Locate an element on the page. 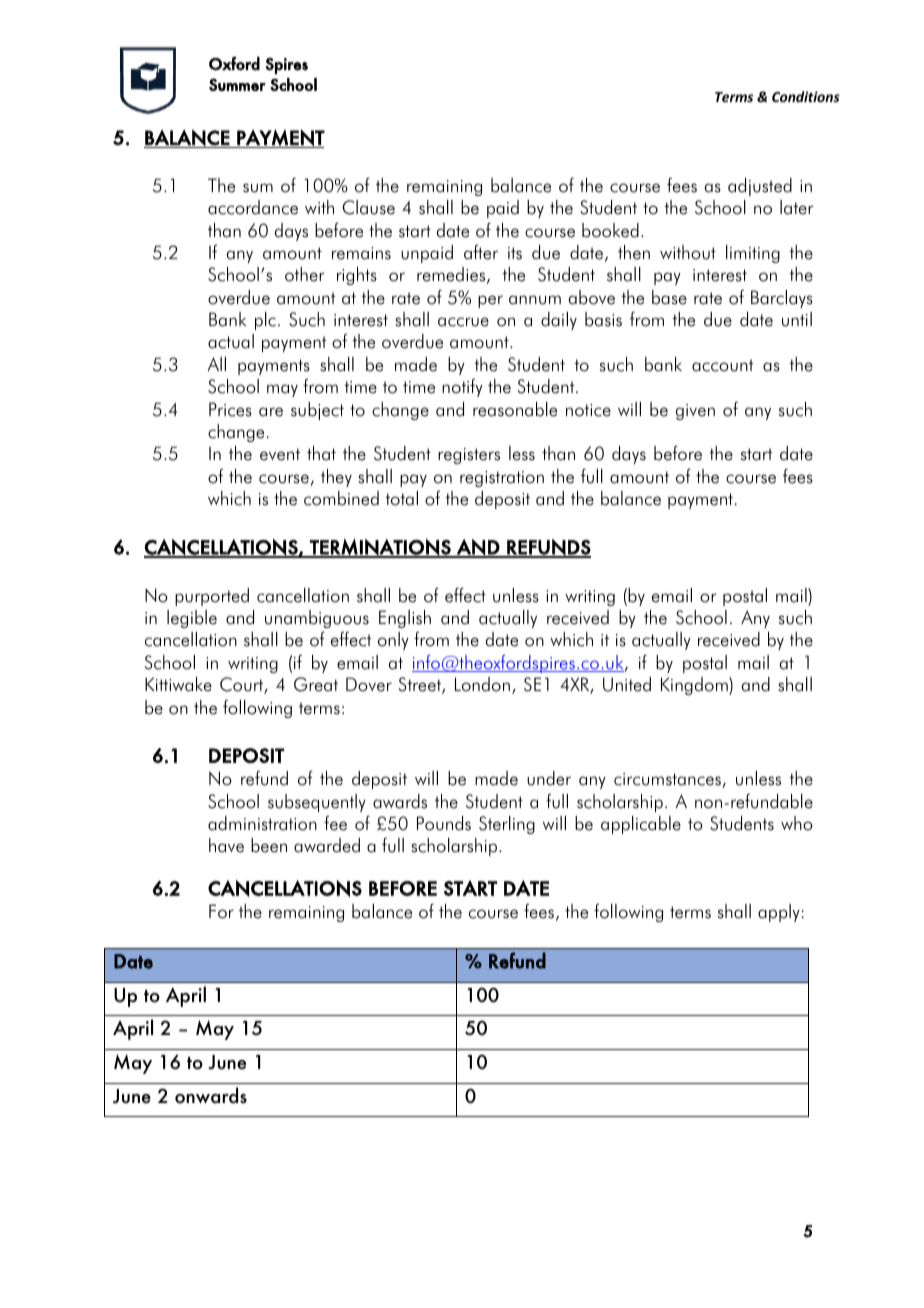 This image has width=924, height=1308. after is located at coordinates (481, 252).
